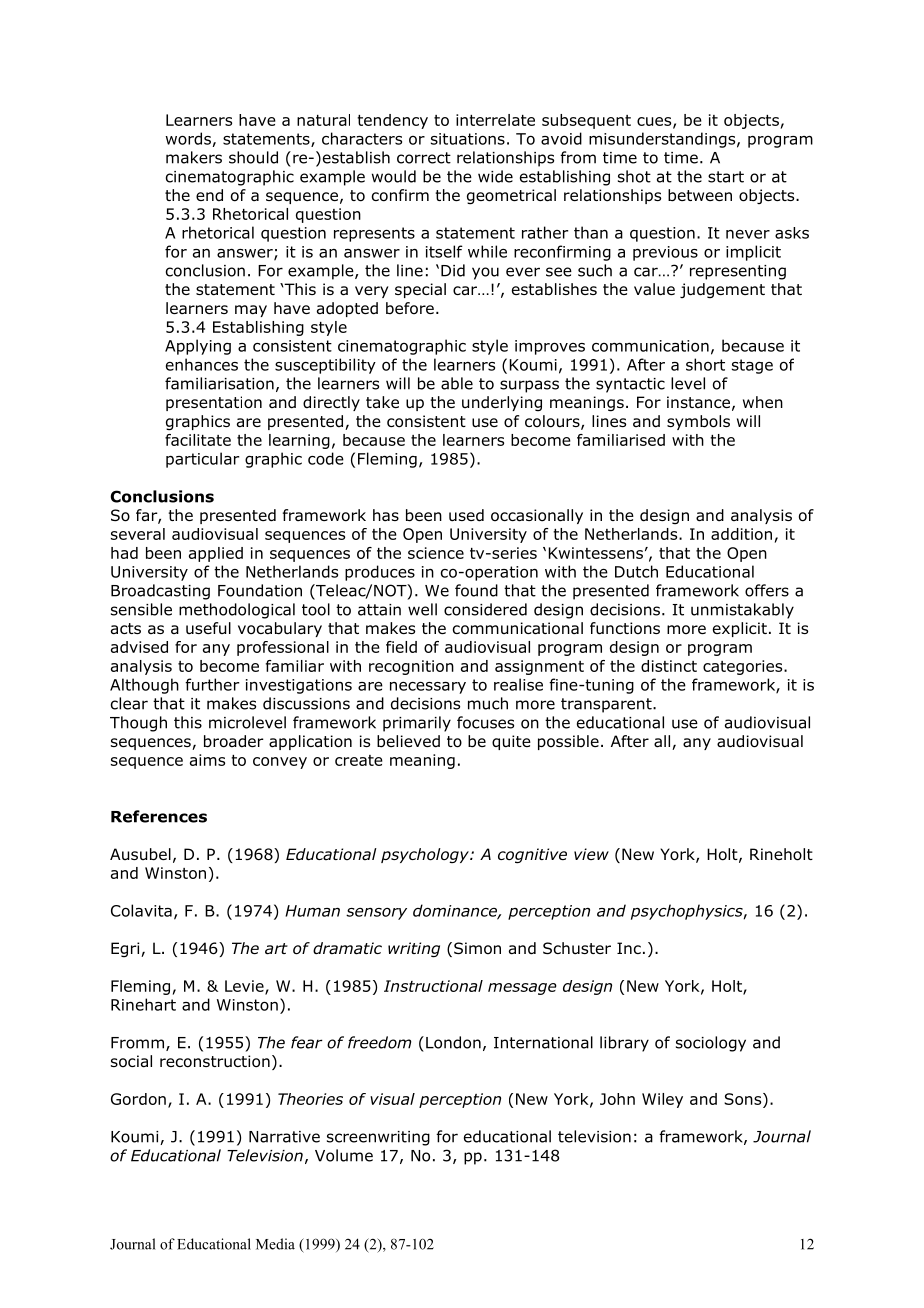 The height and width of the screenshot is (1308, 924). What do you see at coordinates (744, 1099) in the screenshot?
I see `Sons` at bounding box center [744, 1099].
